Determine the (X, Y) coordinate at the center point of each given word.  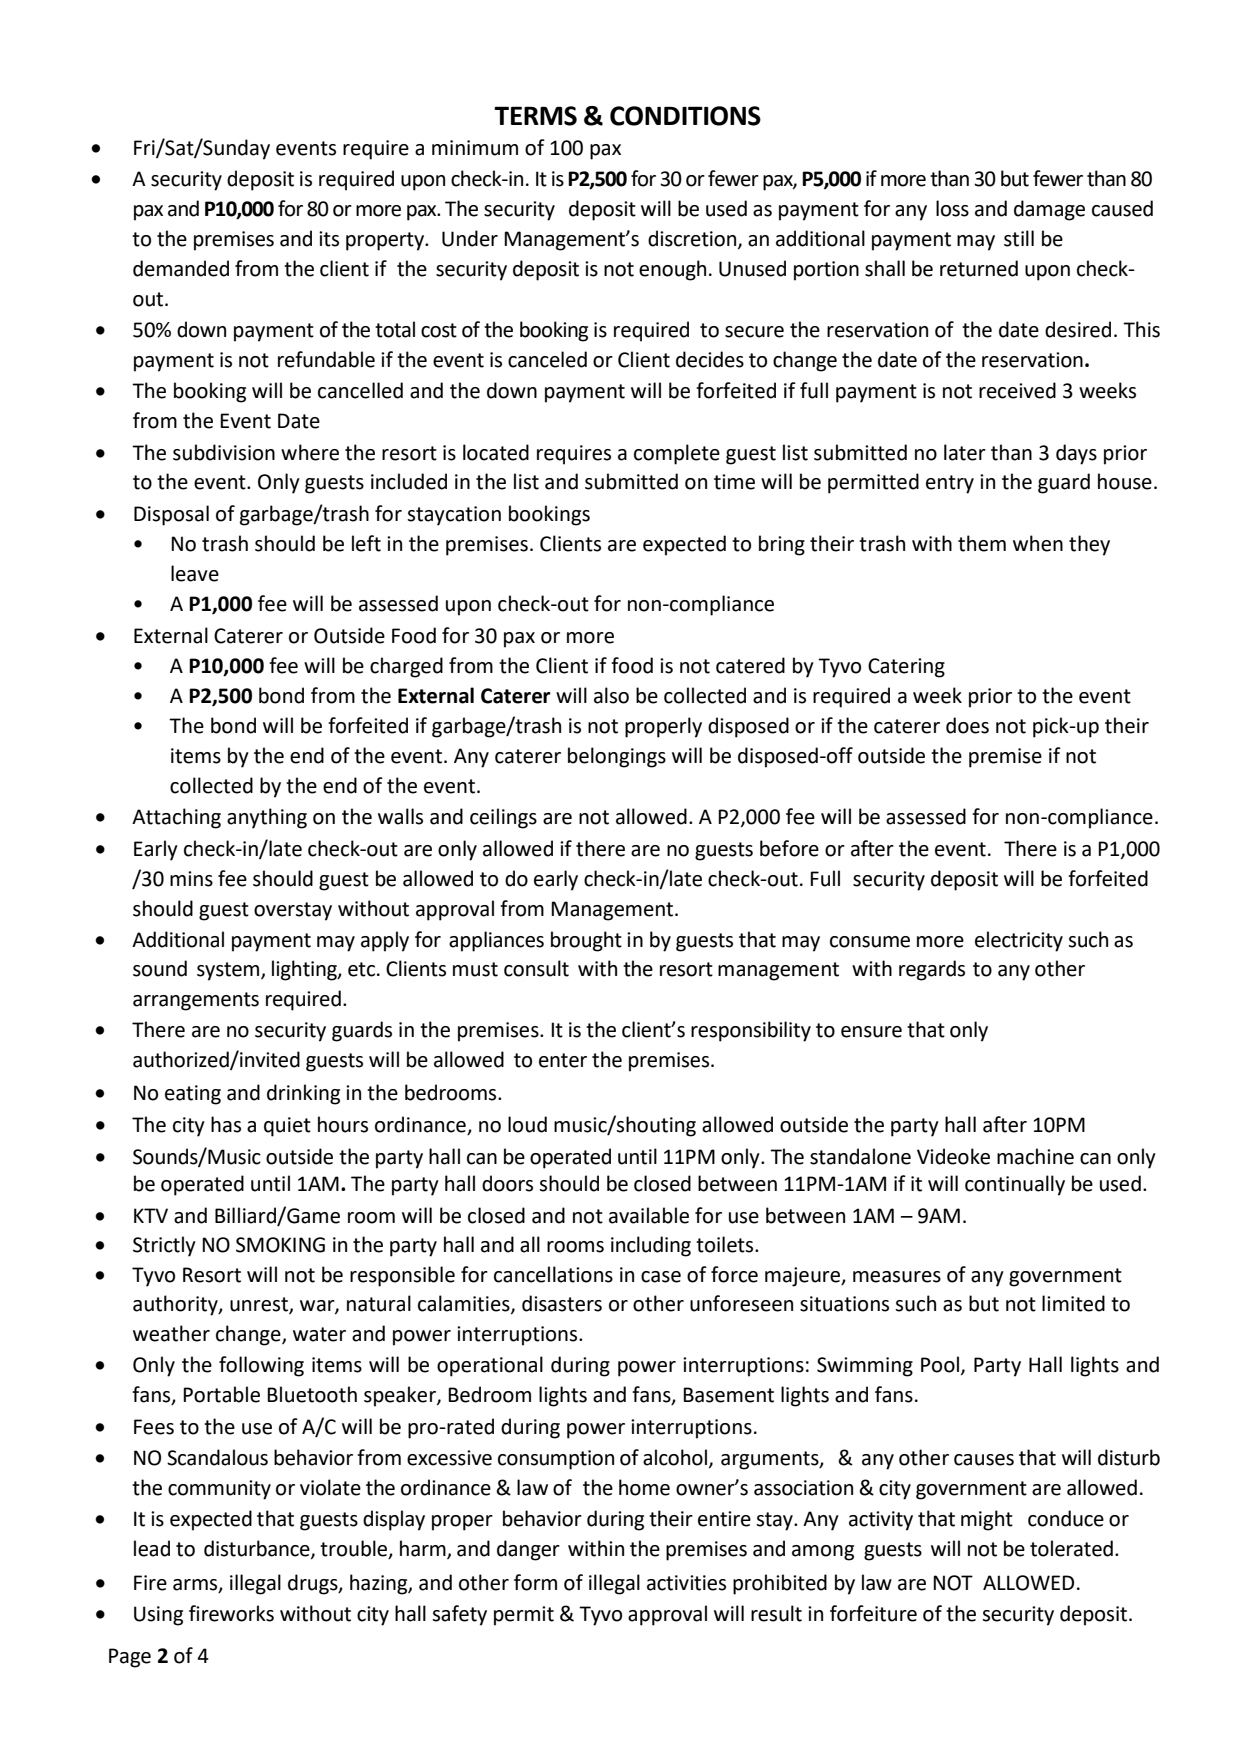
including (651, 1246)
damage (1049, 210)
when (1038, 543)
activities (686, 1583)
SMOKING (280, 1245)
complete (677, 454)
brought (586, 941)
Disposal (171, 515)
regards (932, 970)
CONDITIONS (685, 116)
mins (191, 879)
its (329, 239)
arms (196, 1585)
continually (1015, 1185)
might (987, 1520)
